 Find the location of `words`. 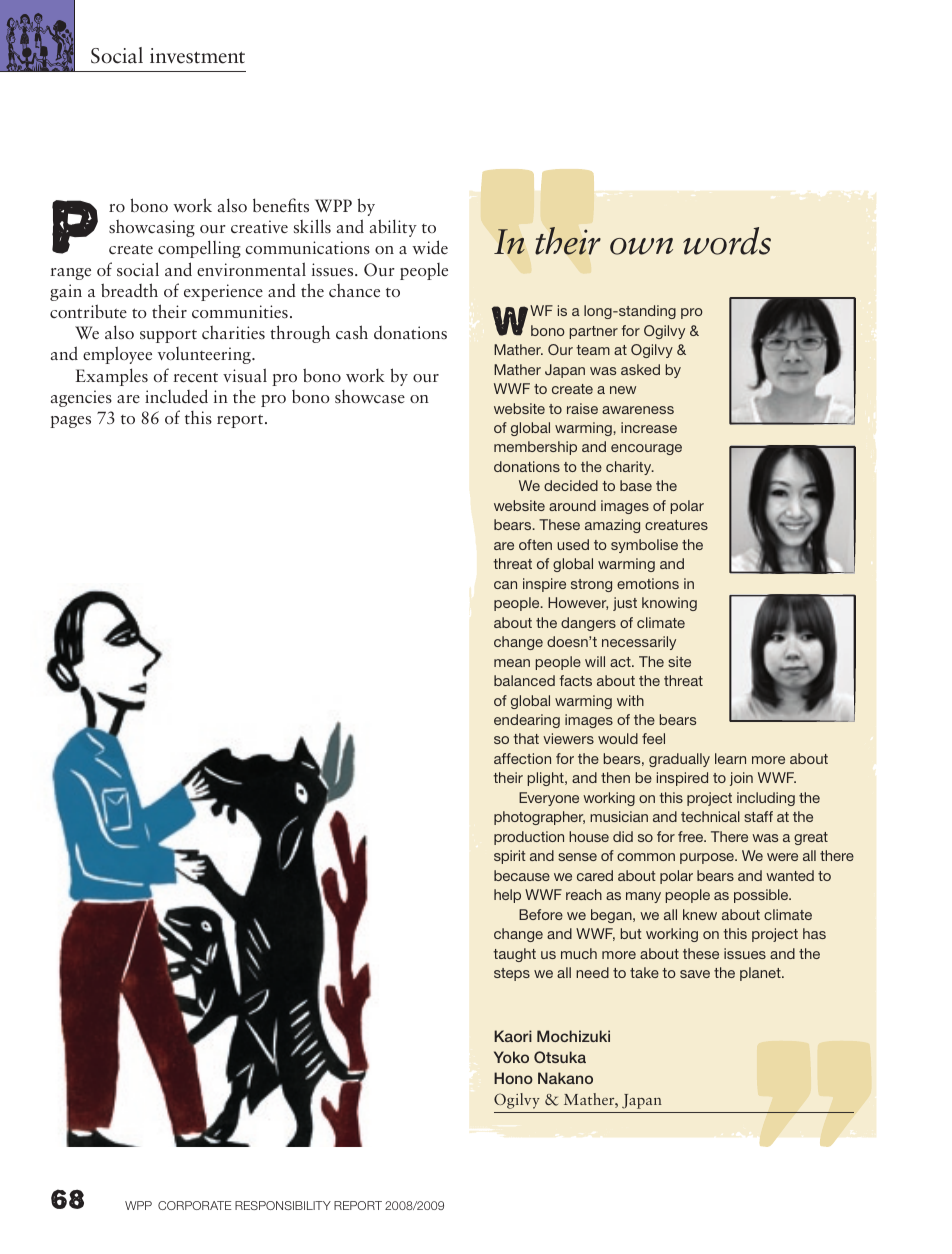

words is located at coordinates (727, 241).
